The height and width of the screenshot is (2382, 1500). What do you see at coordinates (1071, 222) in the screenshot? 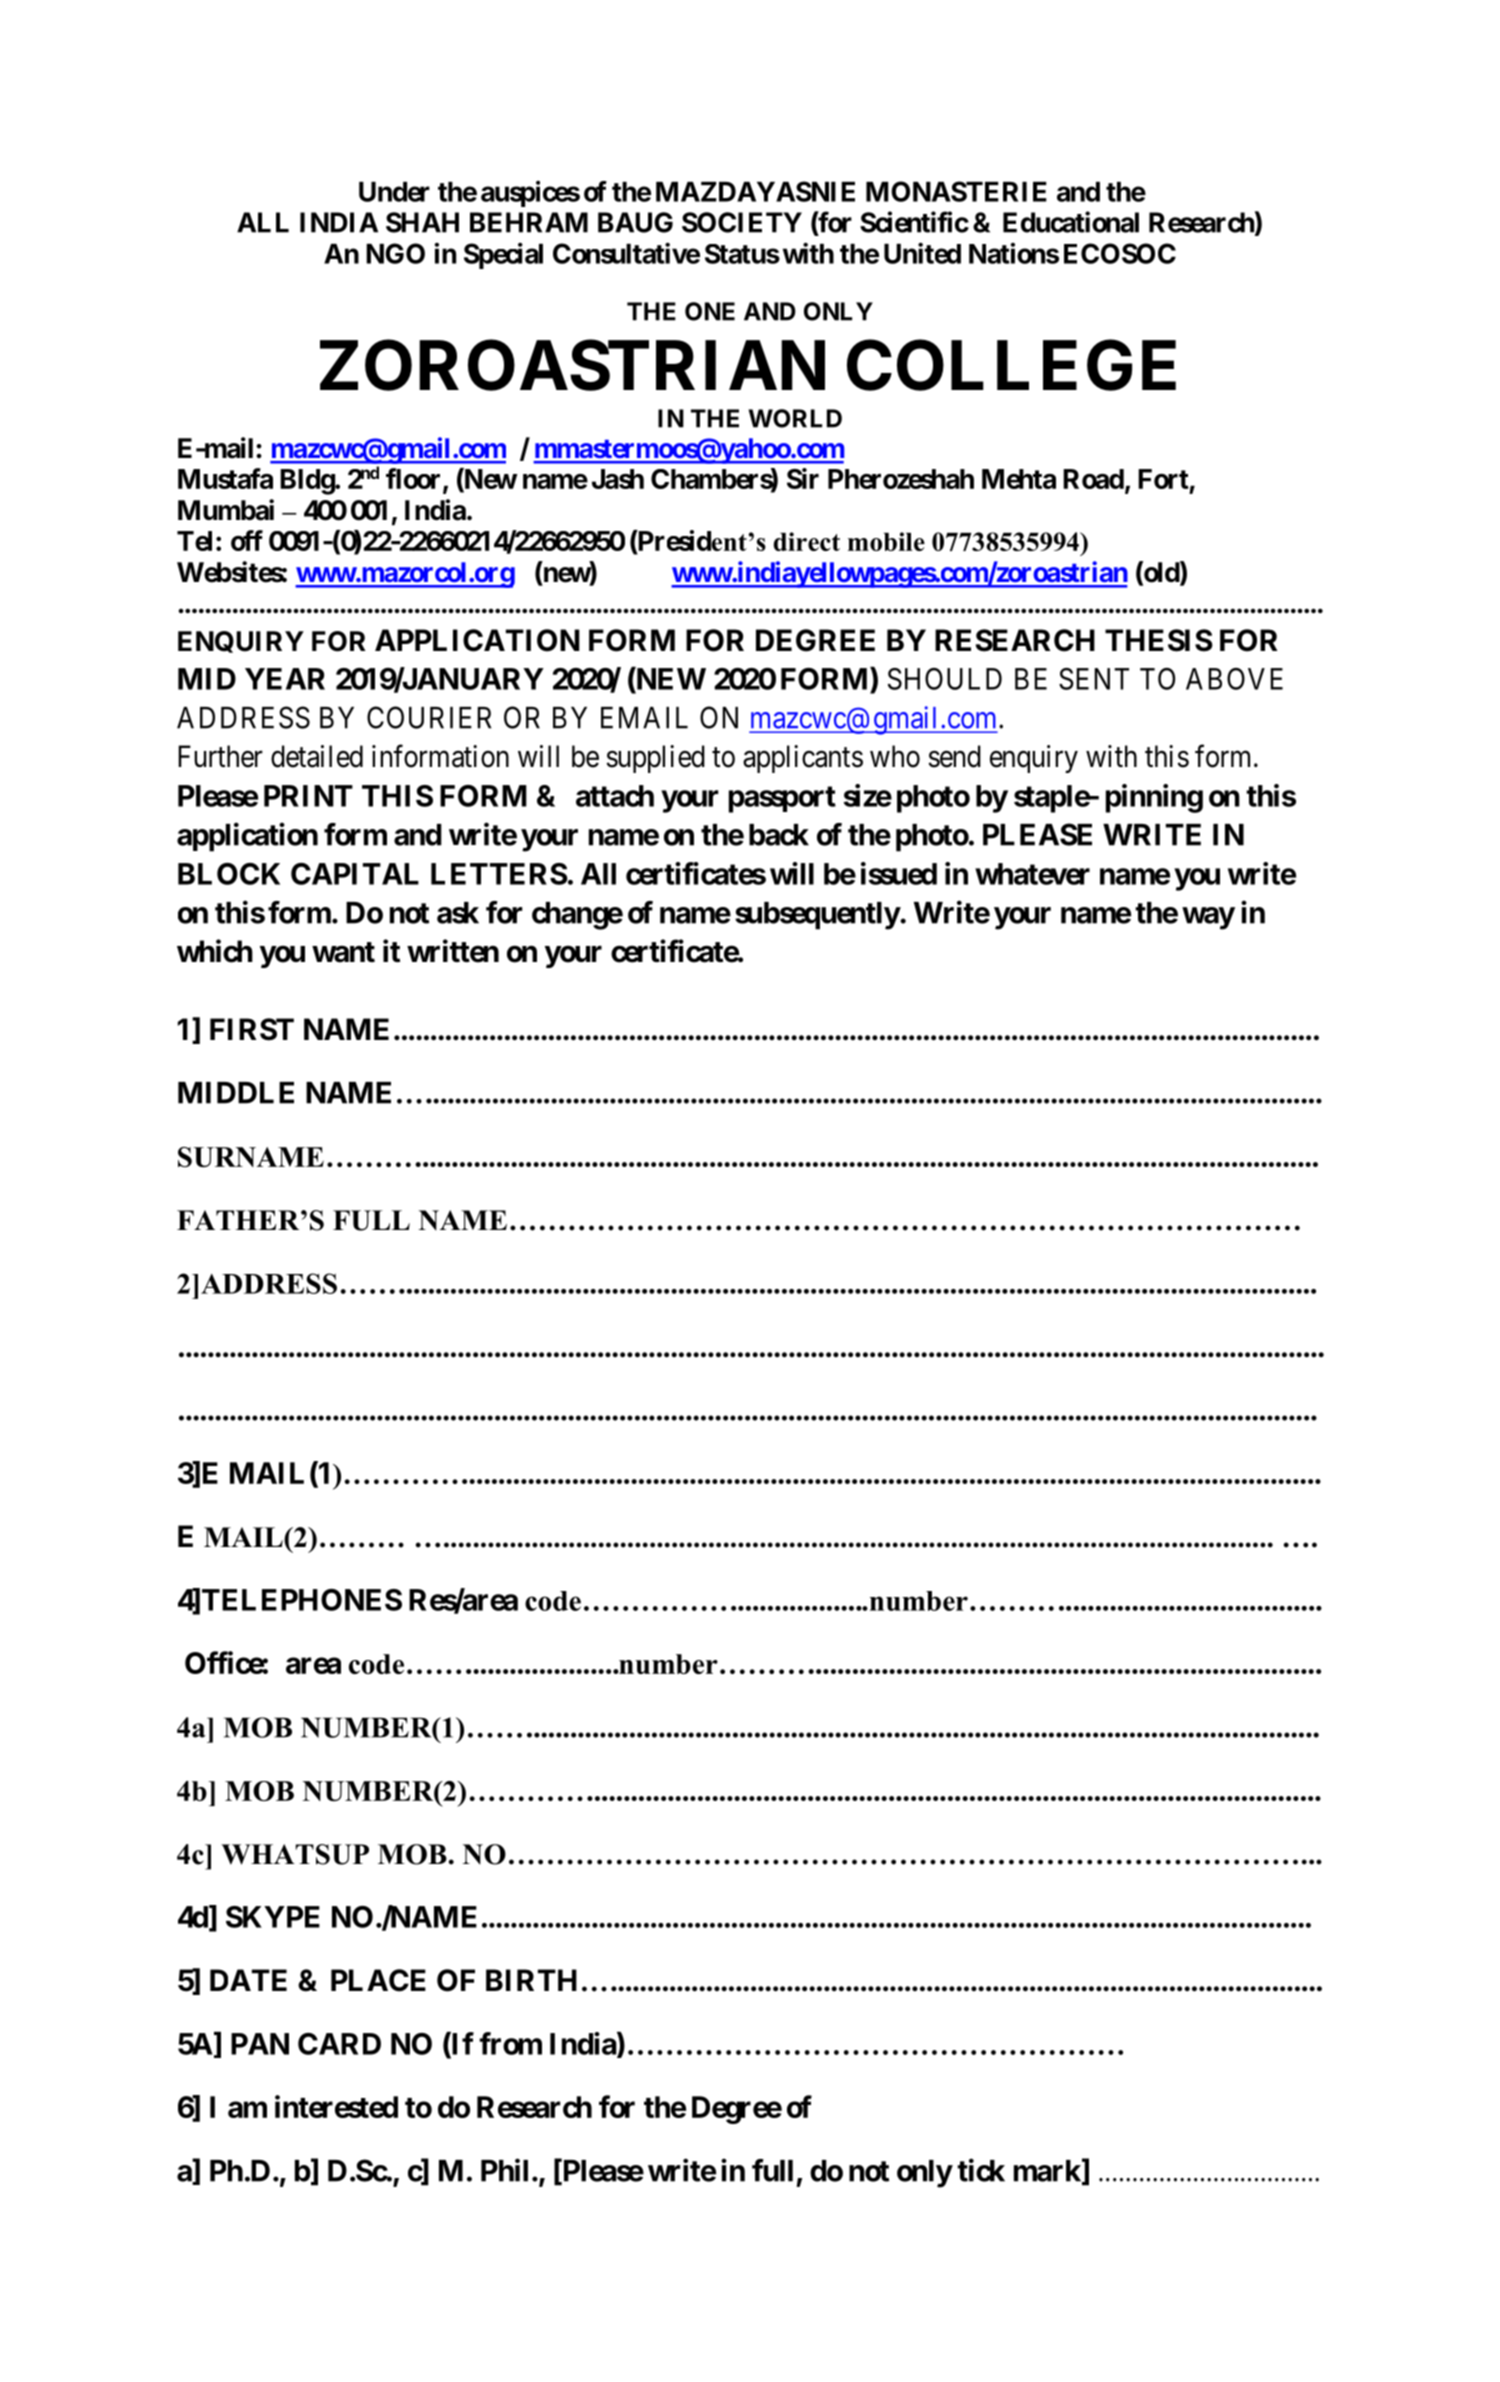
I see `Educational` at bounding box center [1071, 222].
